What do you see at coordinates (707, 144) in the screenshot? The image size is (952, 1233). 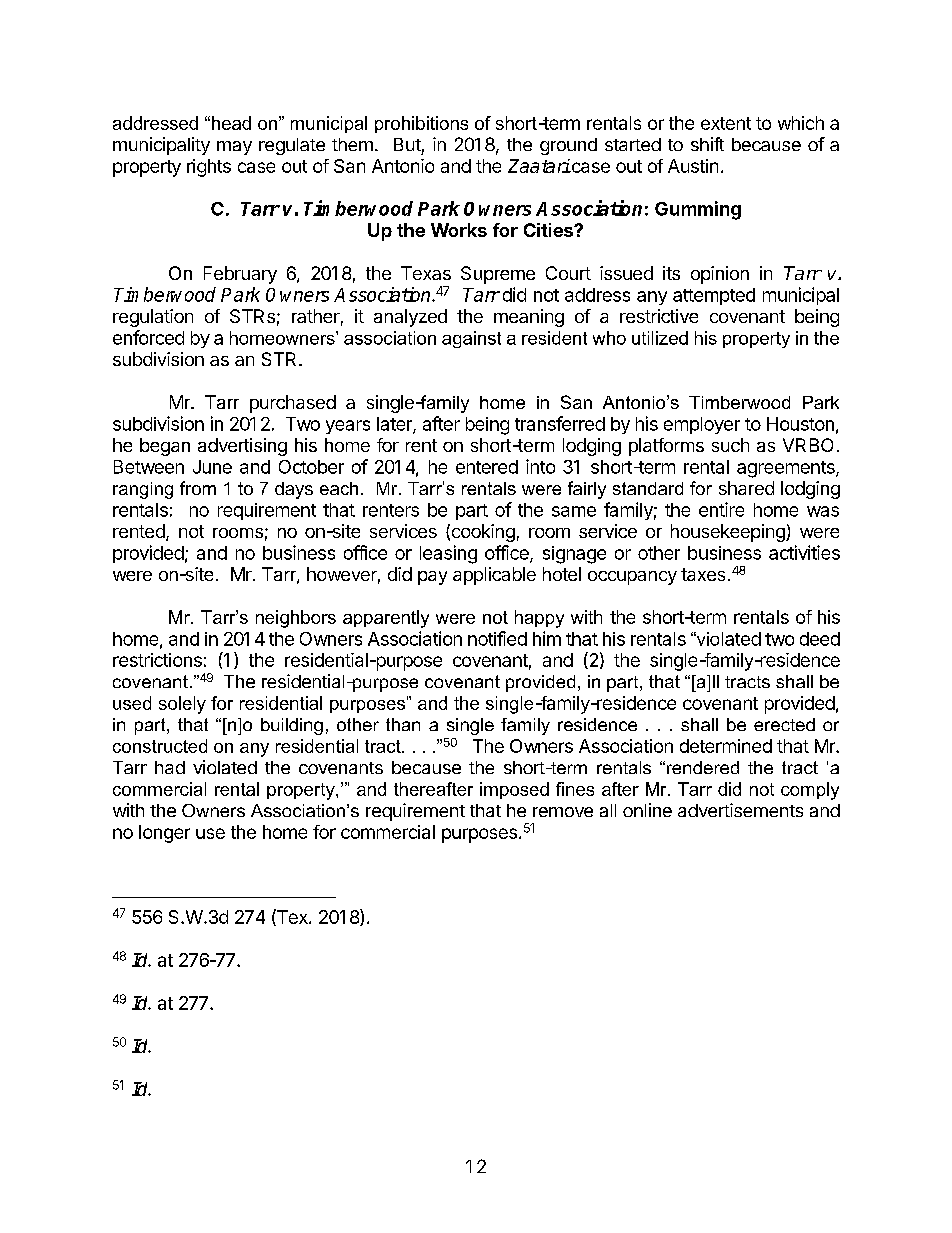 I see `shift` at bounding box center [707, 144].
